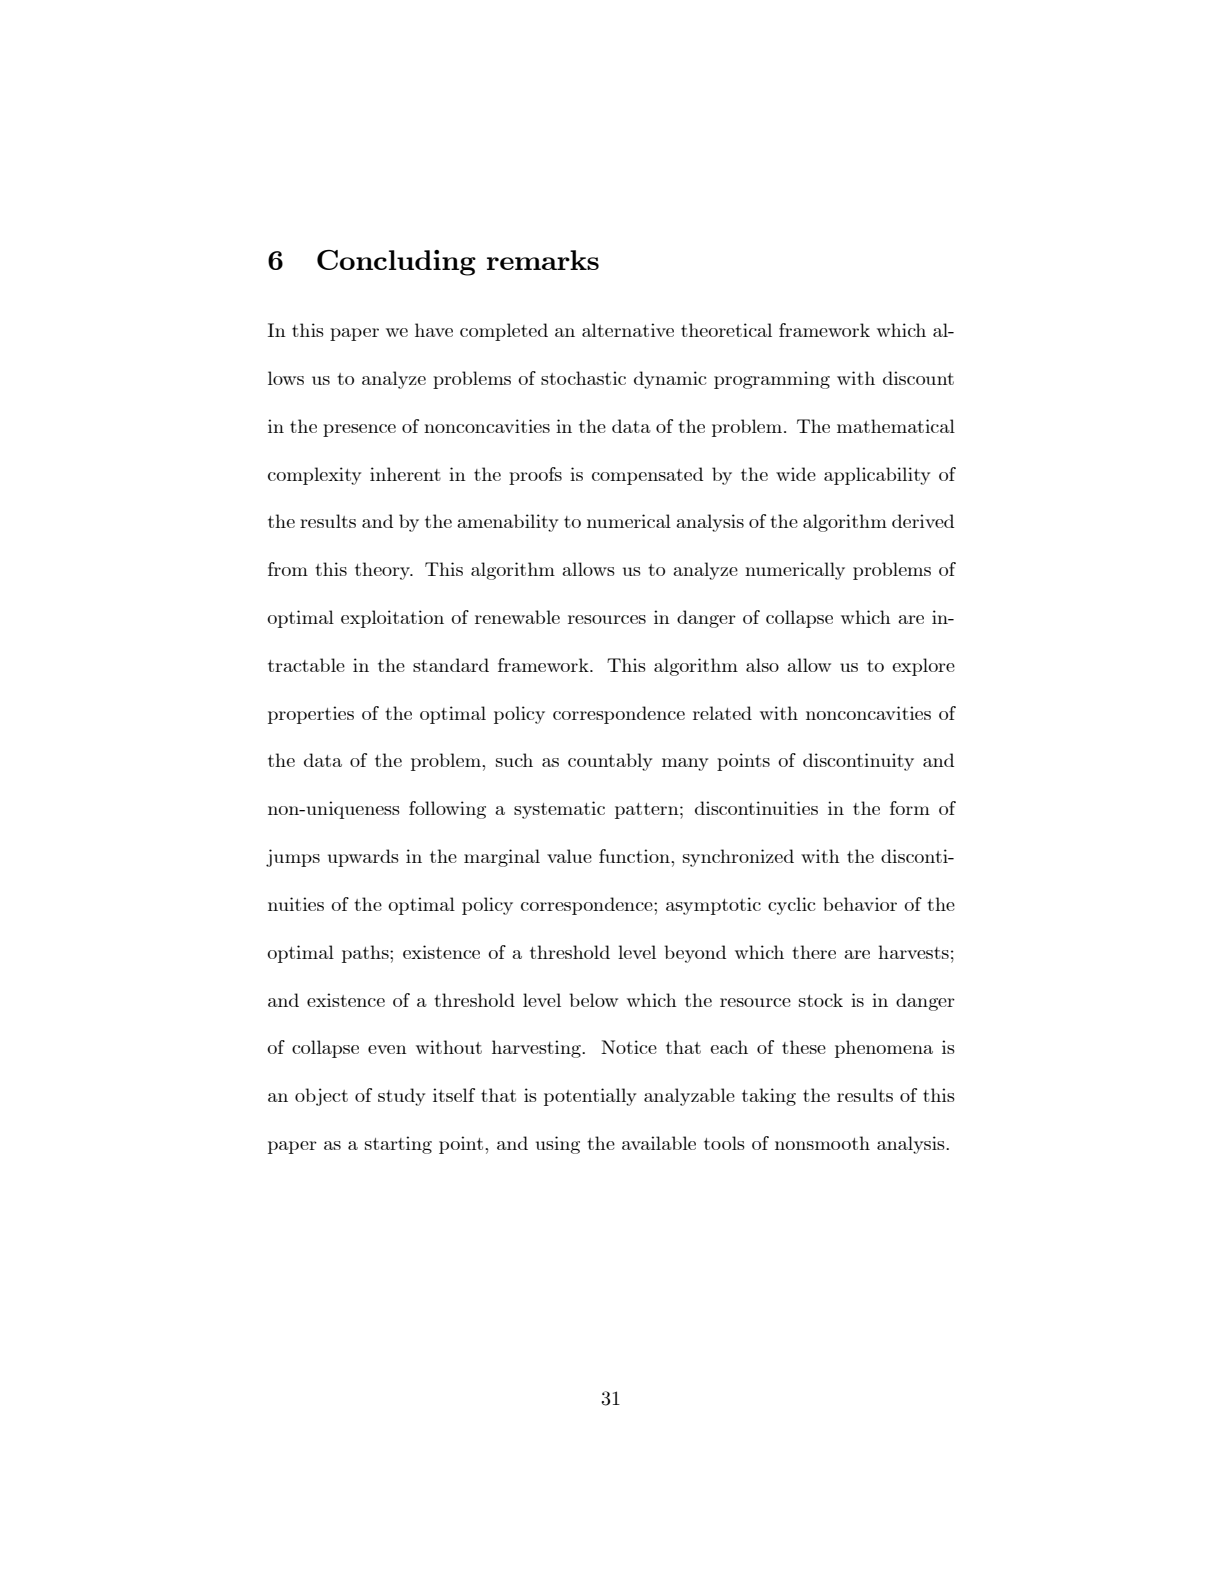 The width and height of the screenshot is (1224, 1584). What do you see at coordinates (923, 667) in the screenshot?
I see `explore` at bounding box center [923, 667].
